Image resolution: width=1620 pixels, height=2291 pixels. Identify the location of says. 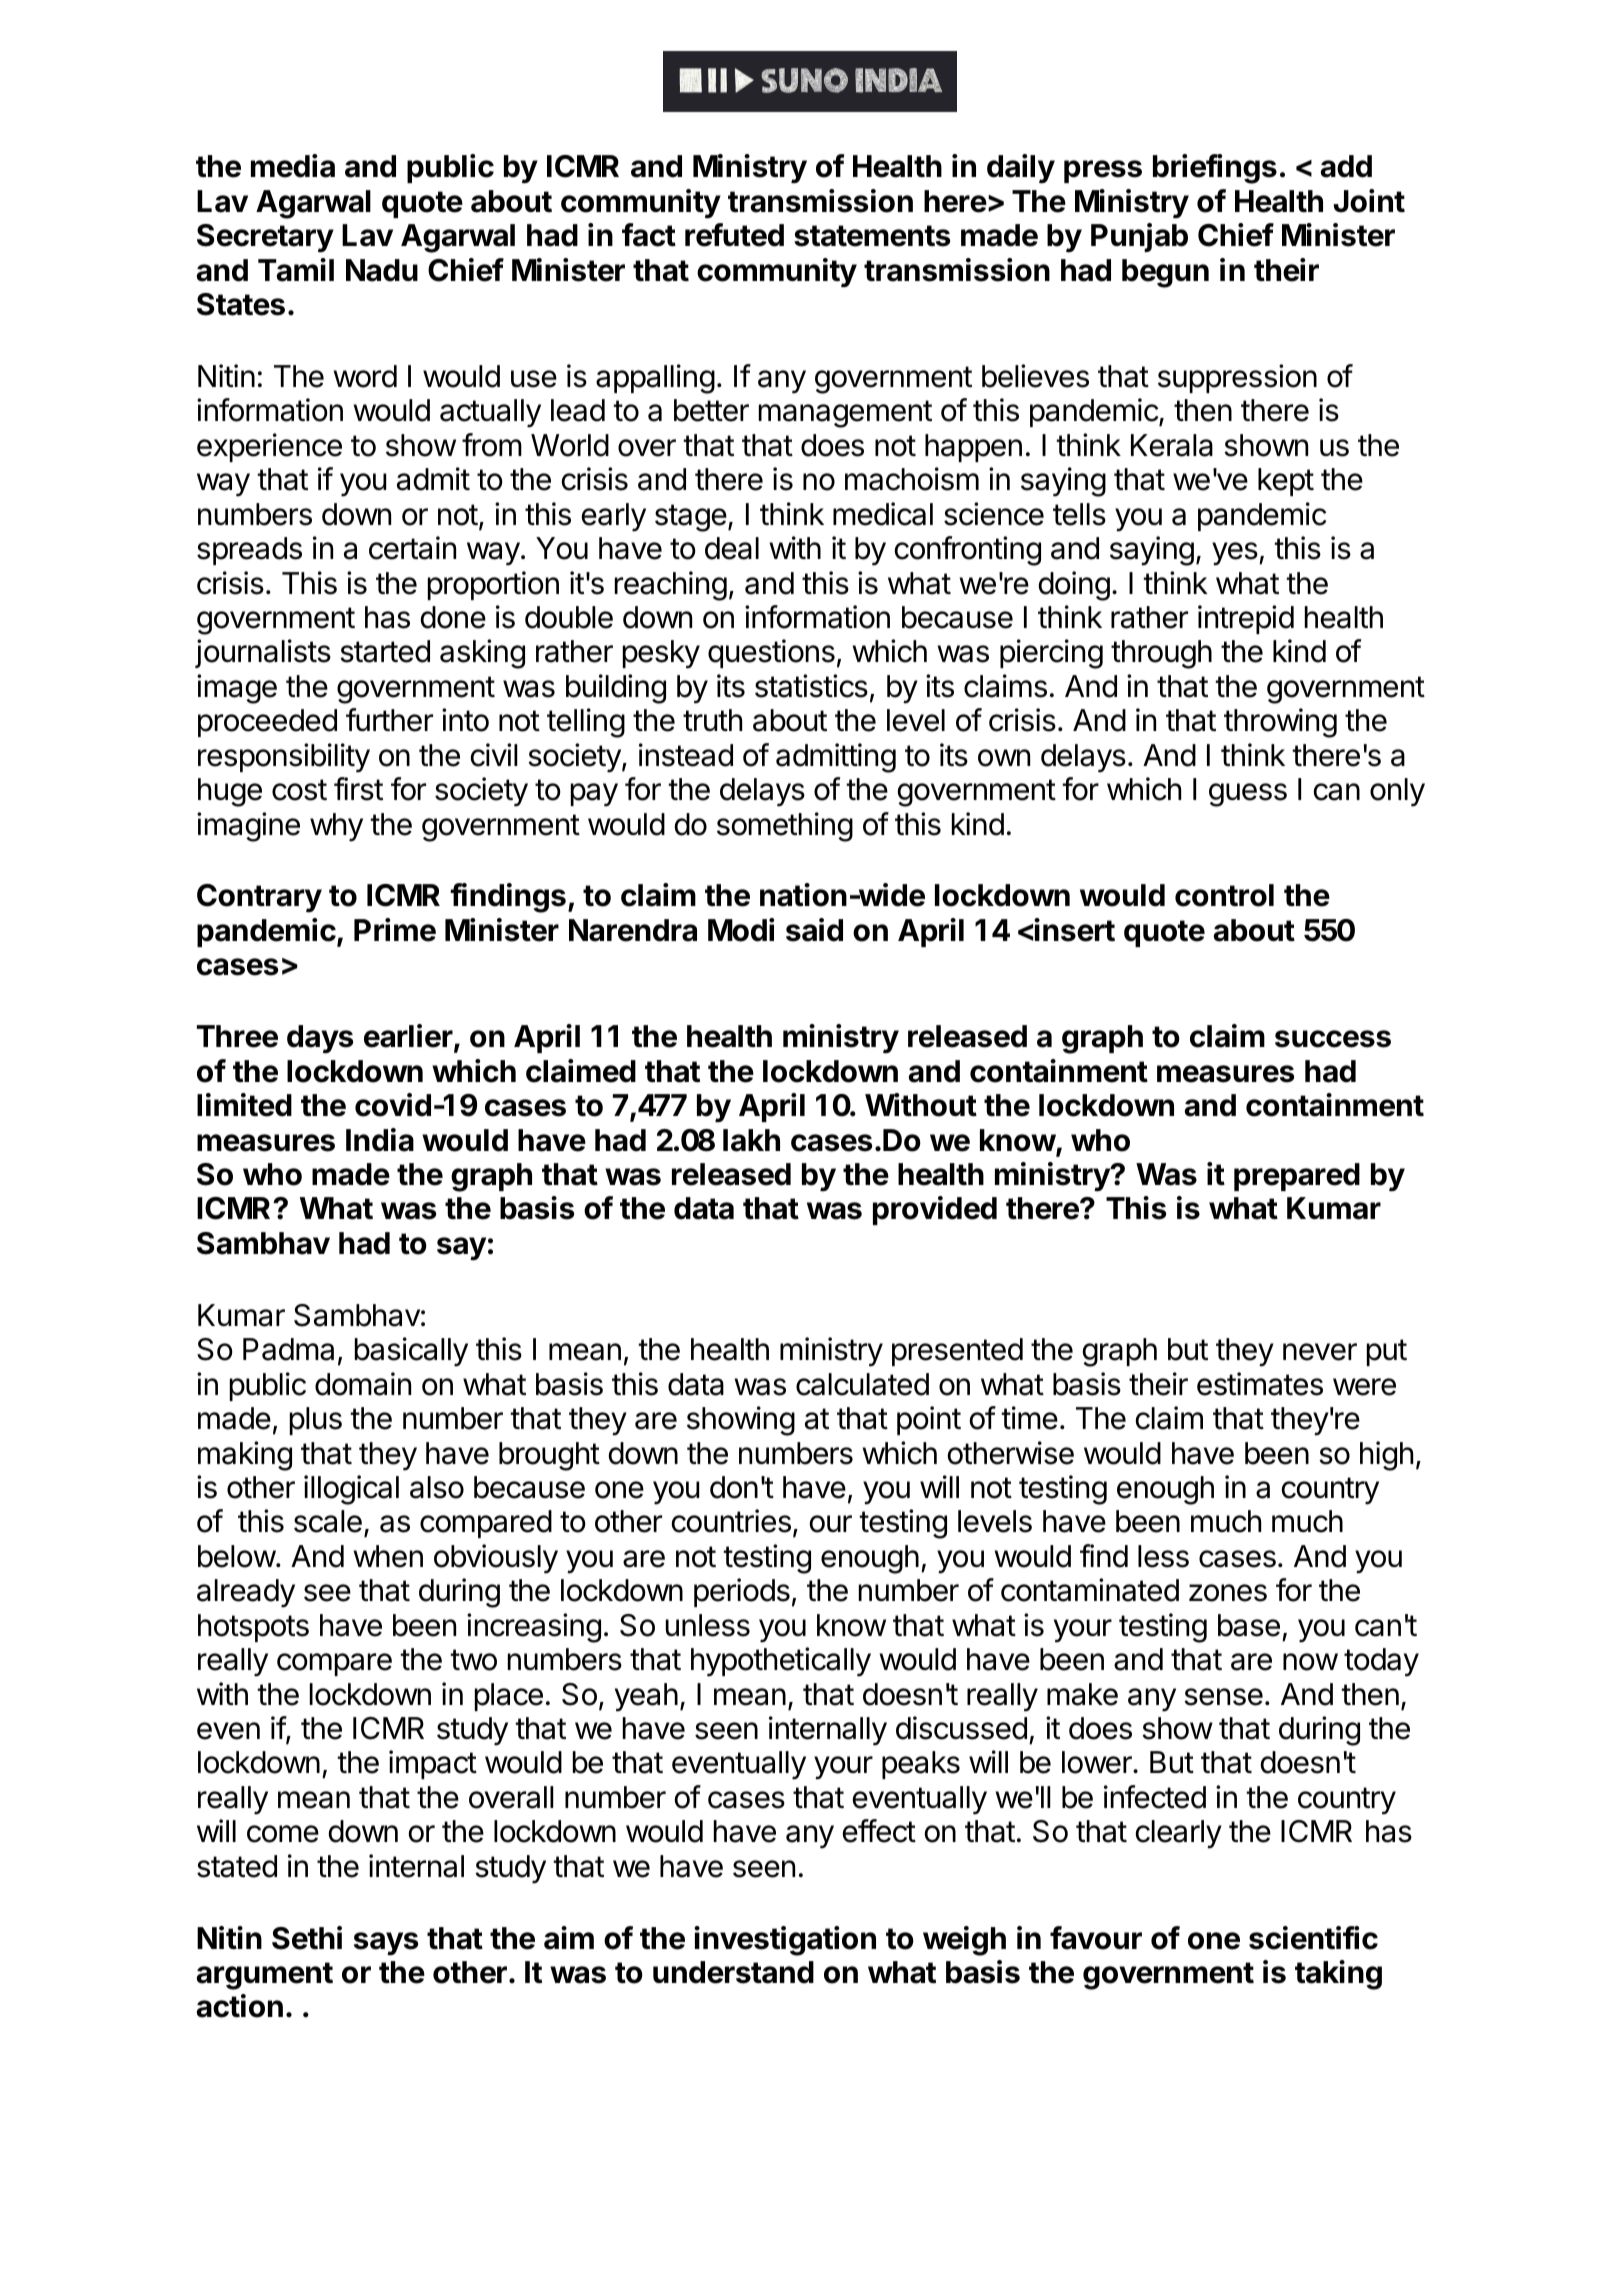
(386, 1944).
